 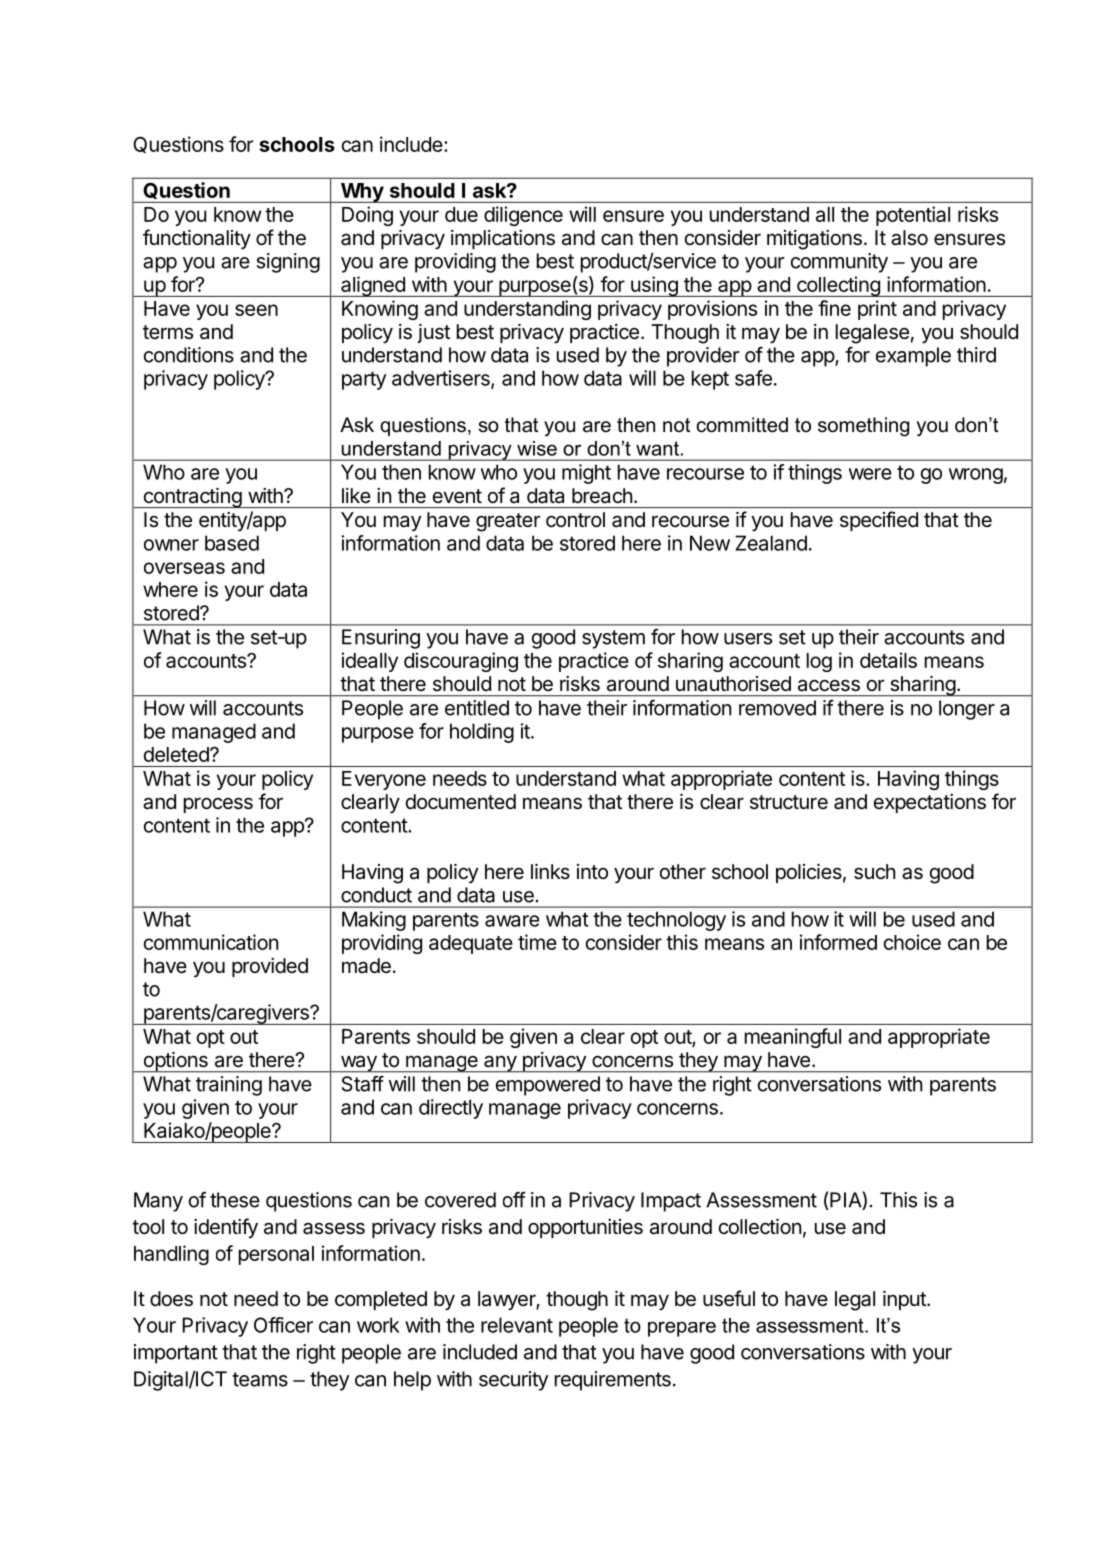 I want to click on relevant, so click(x=517, y=1325).
